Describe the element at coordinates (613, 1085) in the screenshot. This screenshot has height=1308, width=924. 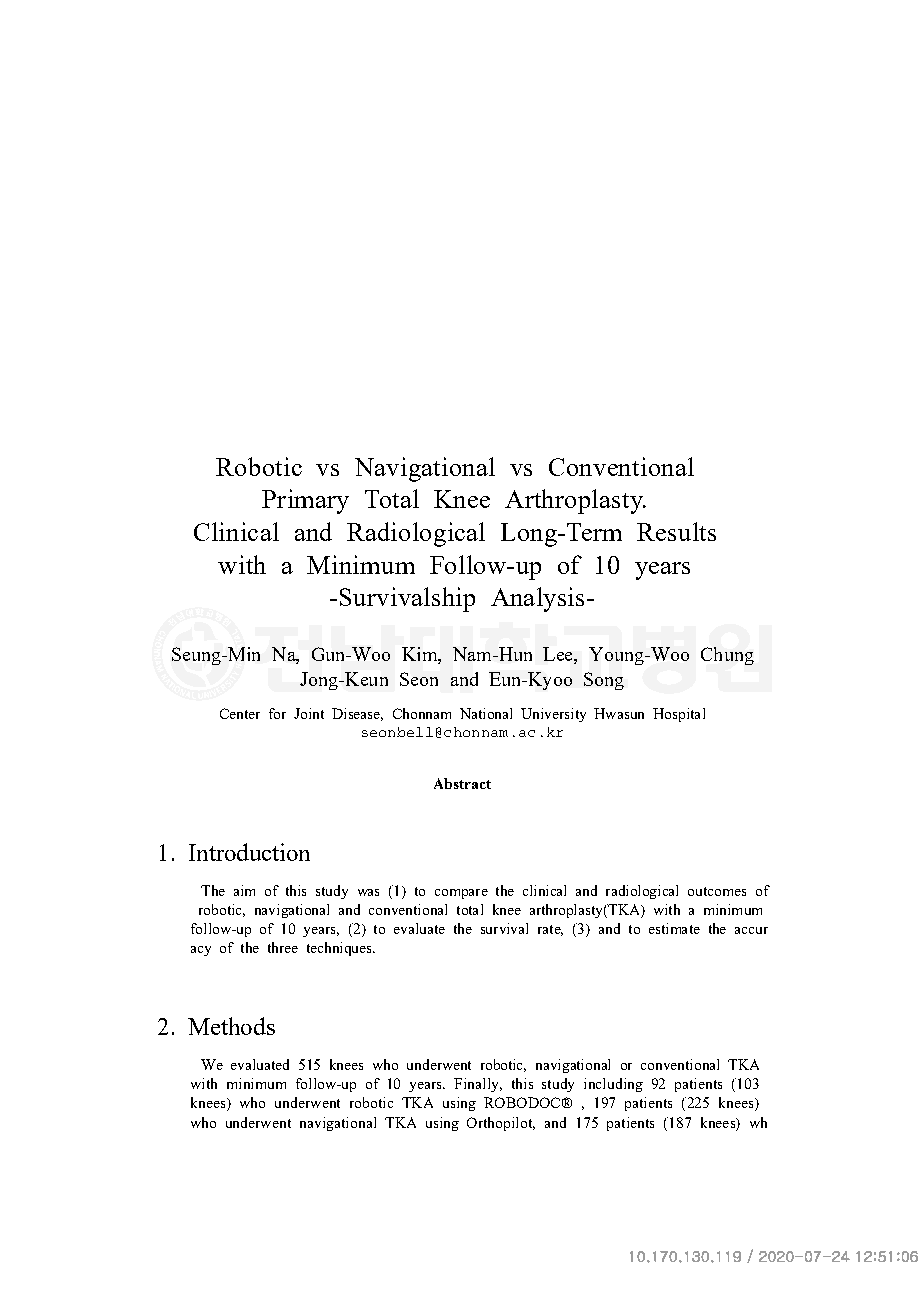
I see `including` at that location.
